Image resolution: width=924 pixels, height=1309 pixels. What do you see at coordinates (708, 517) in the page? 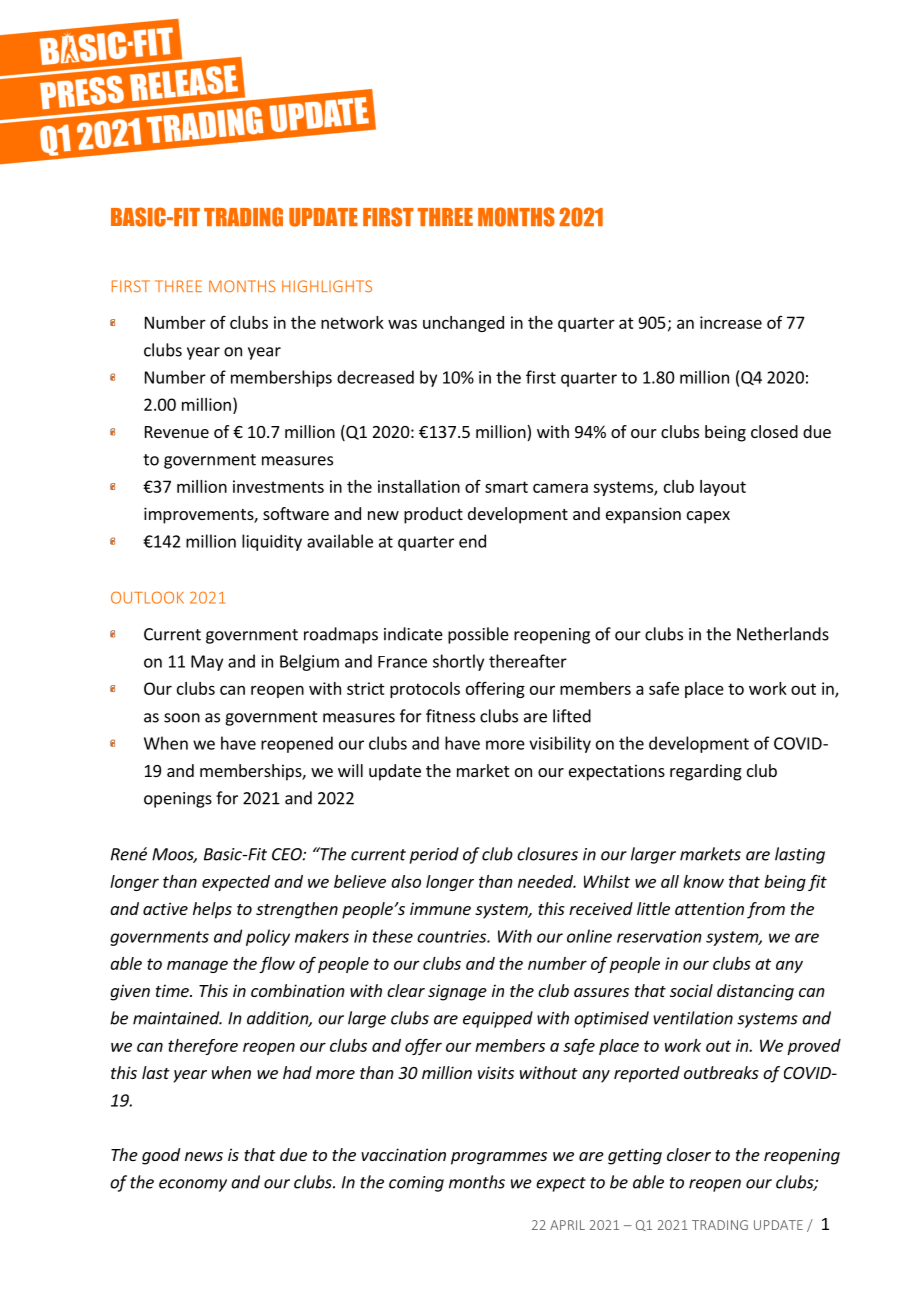
I see `capex` at bounding box center [708, 517].
